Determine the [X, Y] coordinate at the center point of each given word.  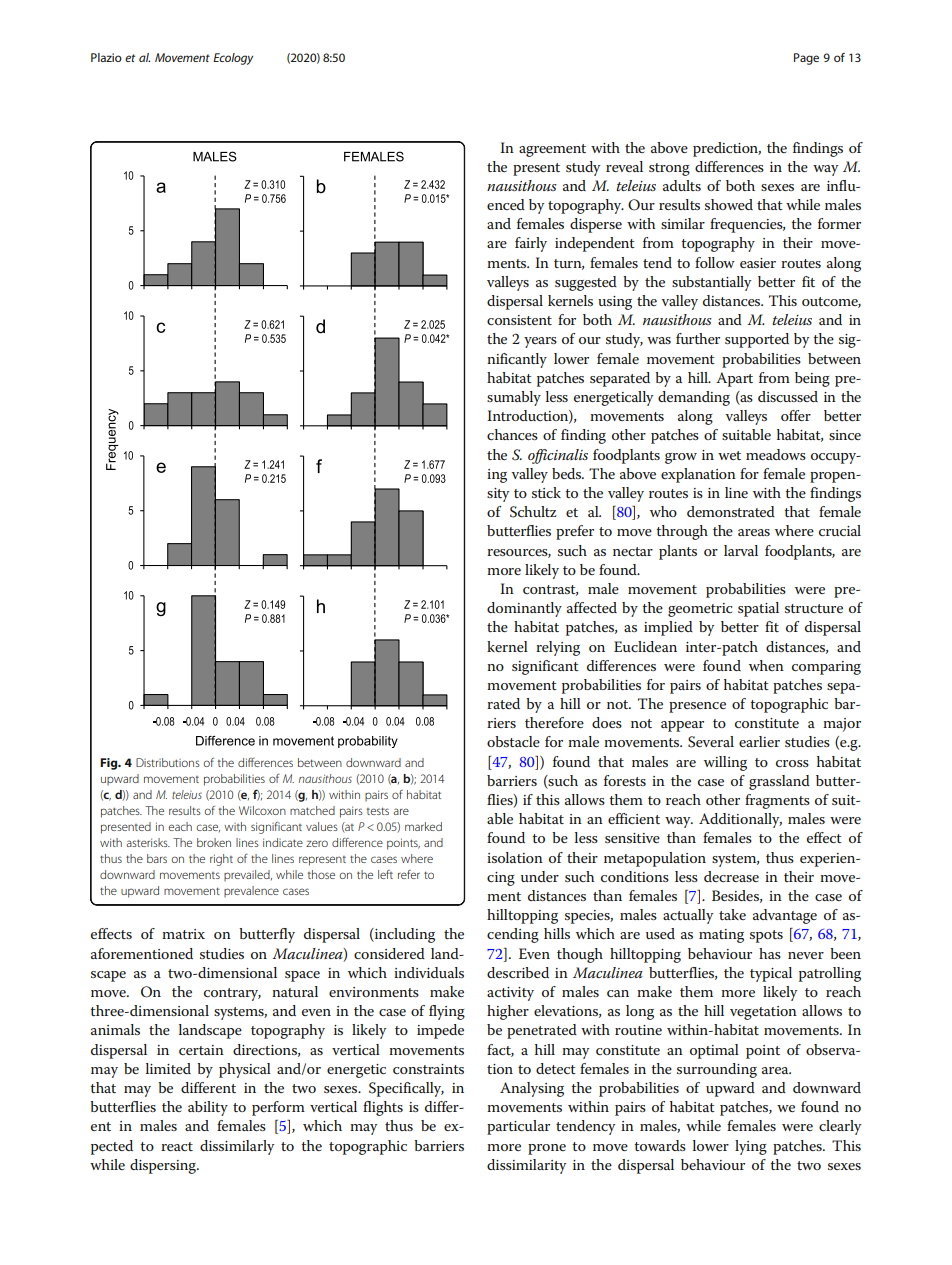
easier [758, 263]
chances [512, 434]
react [177, 1146]
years [540, 342]
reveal [624, 166]
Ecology [233, 59]
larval [741, 550]
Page [806, 59]
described [518, 972]
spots [766, 936]
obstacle [513, 741]
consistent [519, 320]
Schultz [533, 512]
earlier [759, 741]
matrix [183, 934]
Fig [110, 764]
